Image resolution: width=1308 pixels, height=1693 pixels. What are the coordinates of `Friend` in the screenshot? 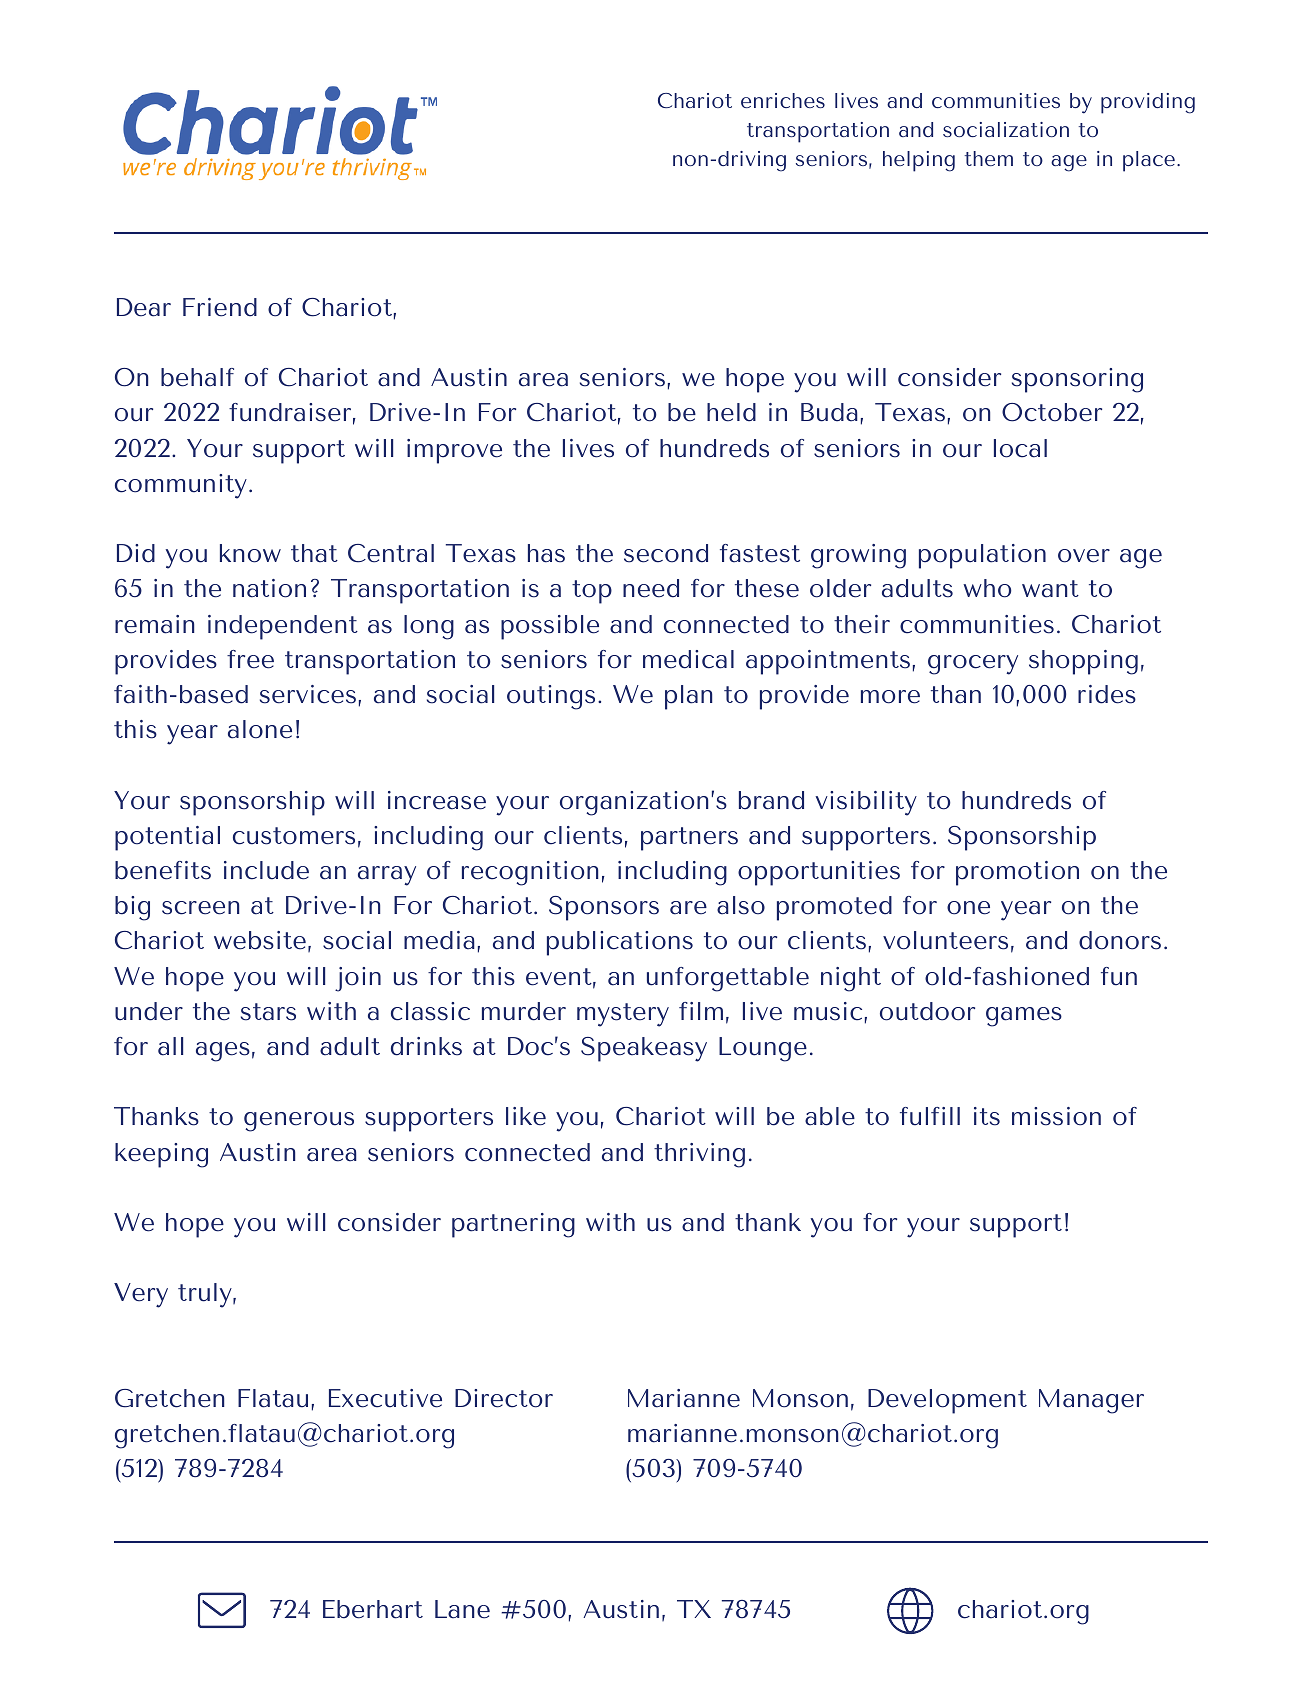 It's located at (220, 307).
